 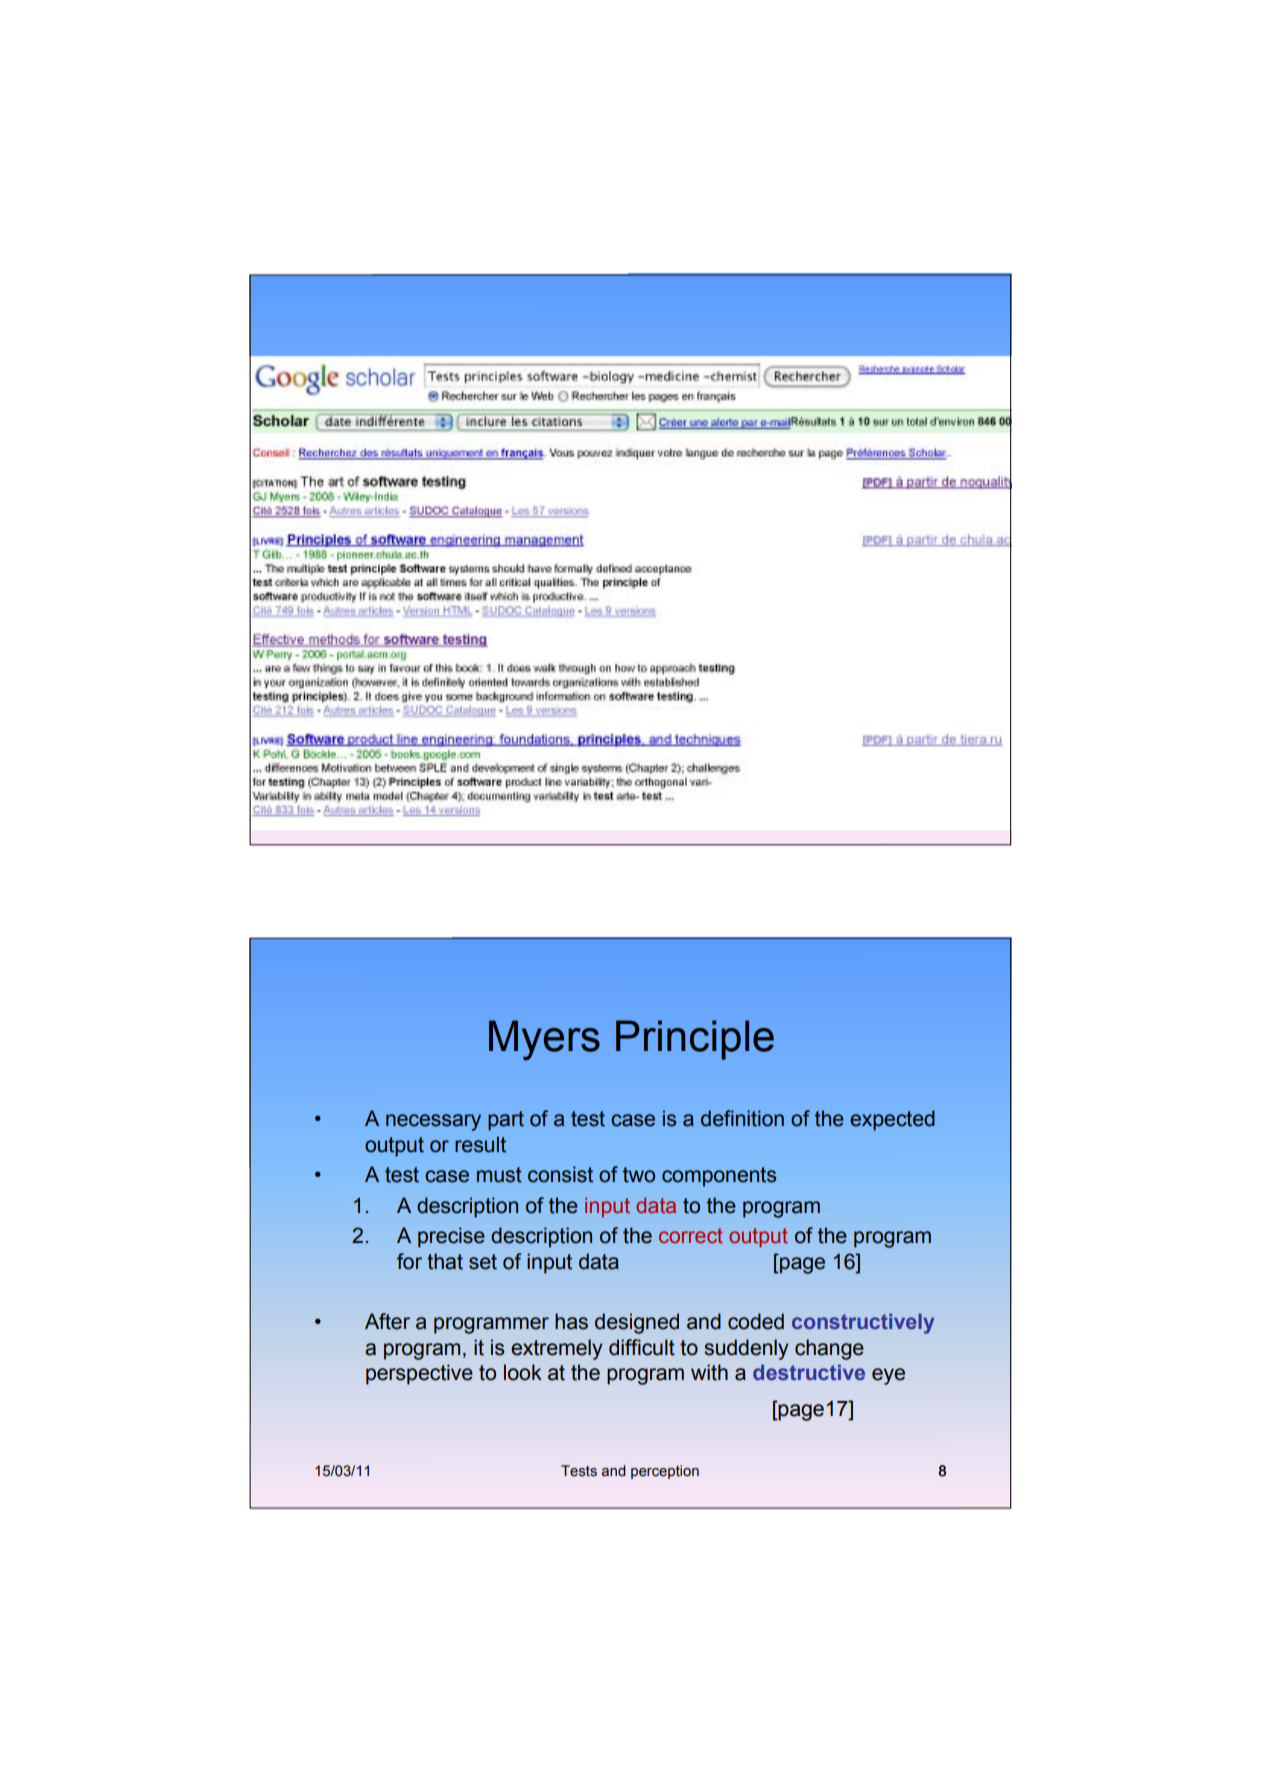 What do you see at coordinates (863, 1323) in the screenshot?
I see `constructively` at bounding box center [863, 1323].
